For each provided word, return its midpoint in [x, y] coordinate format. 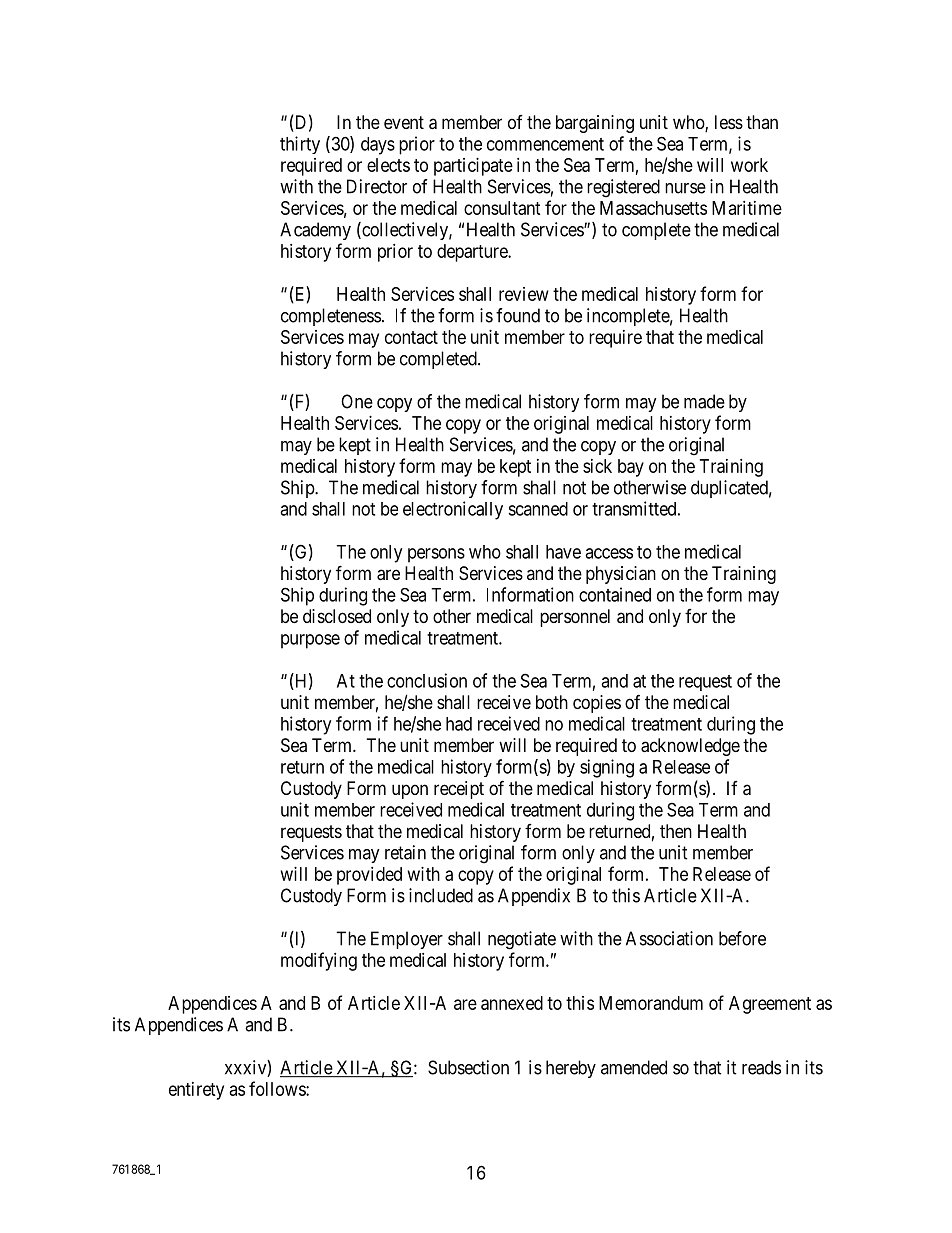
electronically [453, 510]
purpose [310, 641]
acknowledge [690, 747]
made [704, 401]
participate [473, 167]
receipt [459, 790]
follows [278, 1088]
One [357, 401]
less [729, 122]
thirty [300, 145]
